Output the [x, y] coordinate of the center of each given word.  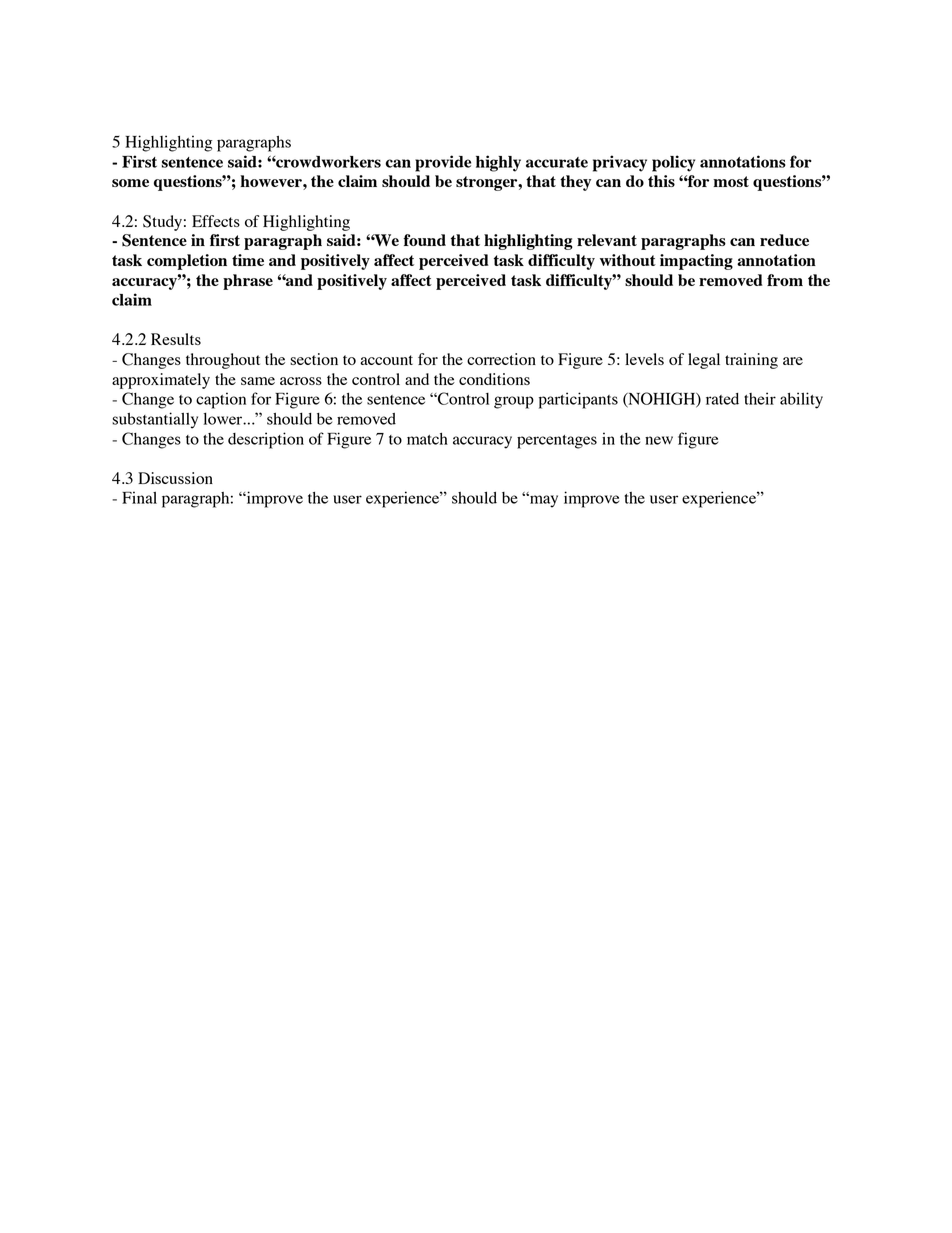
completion [187, 262]
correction [501, 359]
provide [443, 163]
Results [176, 339]
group [514, 402]
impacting [696, 262]
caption [221, 400]
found [424, 240]
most [731, 181]
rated [722, 399]
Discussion [175, 478]
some [130, 183]
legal [704, 361]
